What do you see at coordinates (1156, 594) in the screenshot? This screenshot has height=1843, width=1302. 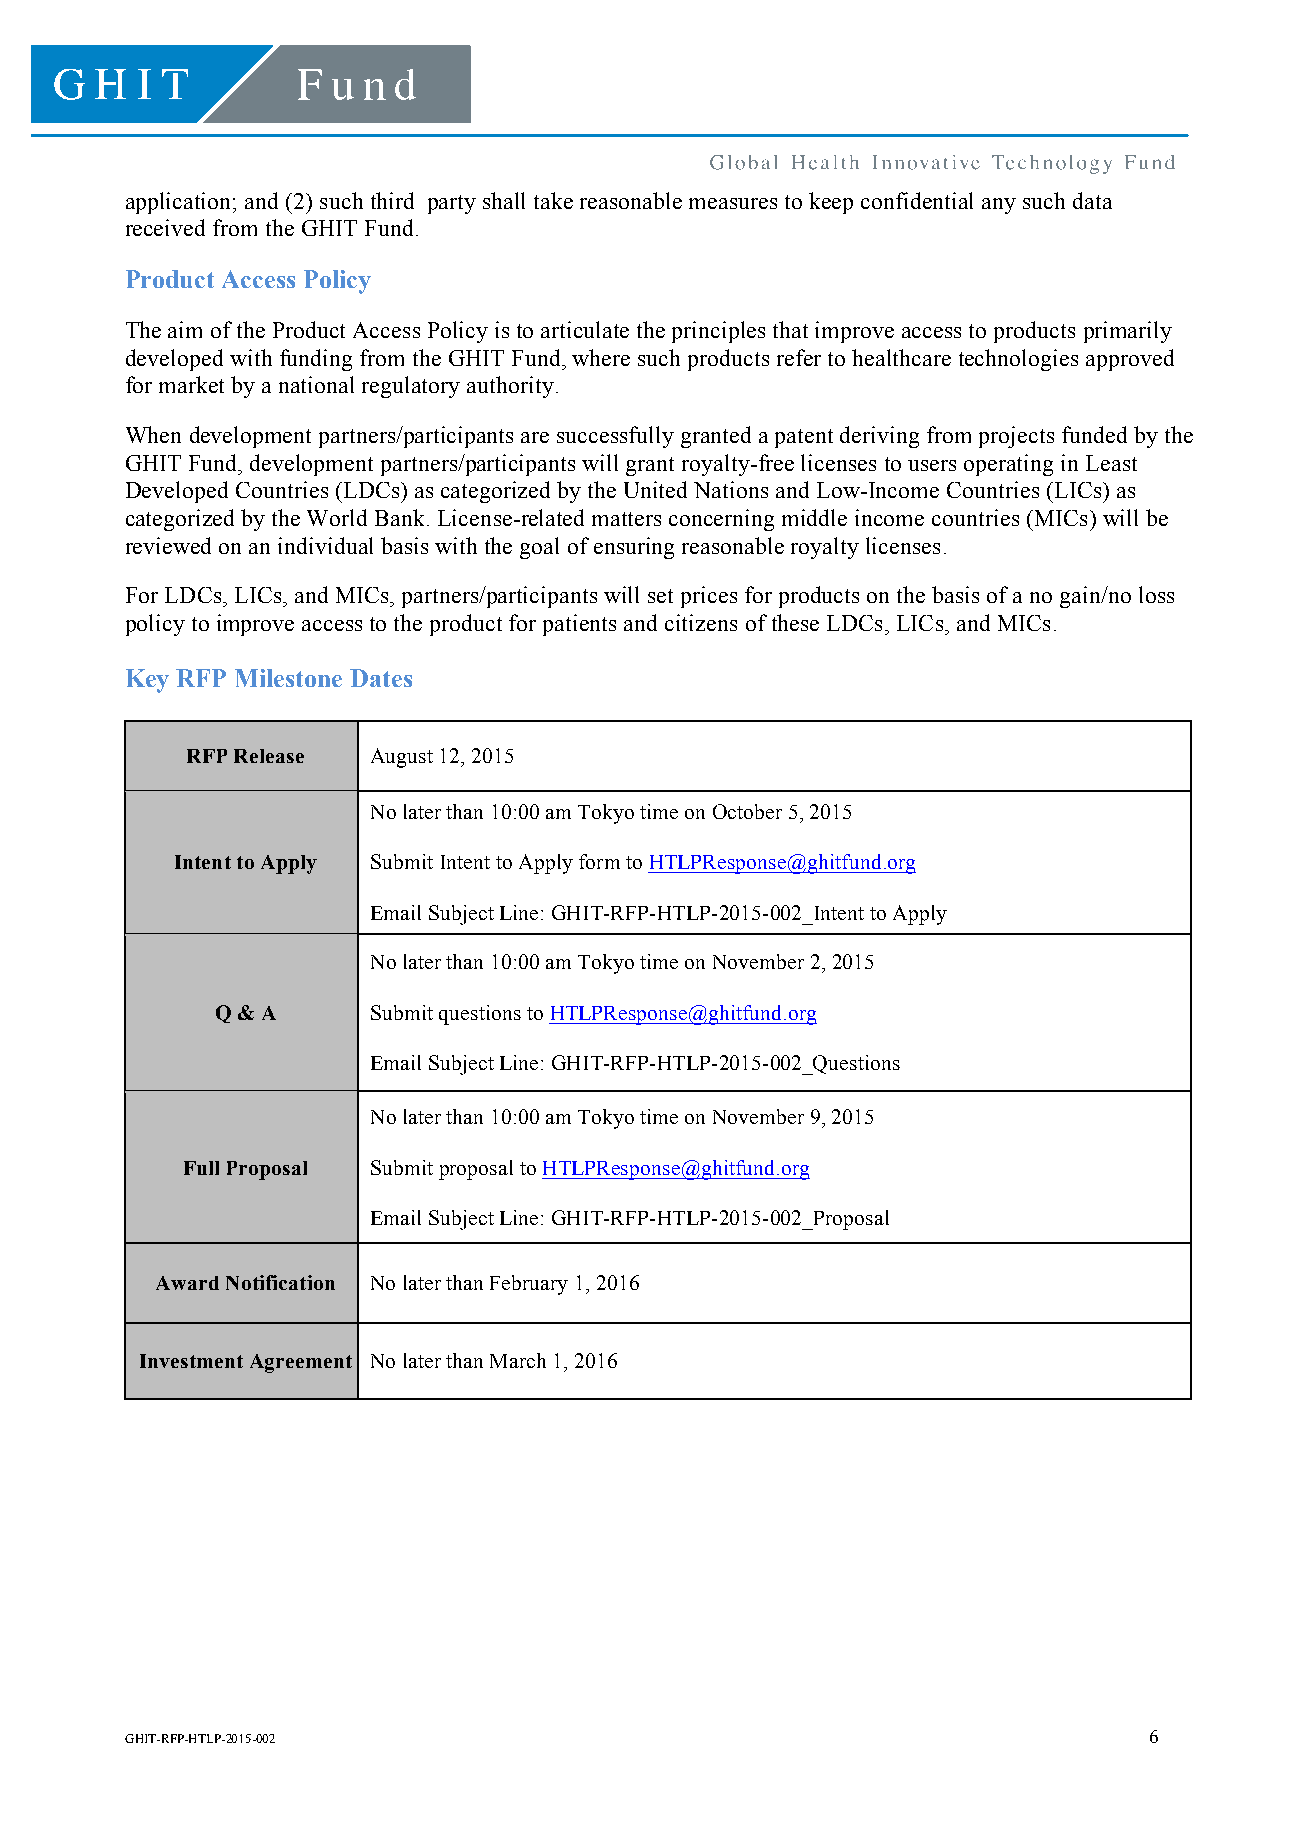 I see `loss` at bounding box center [1156, 594].
